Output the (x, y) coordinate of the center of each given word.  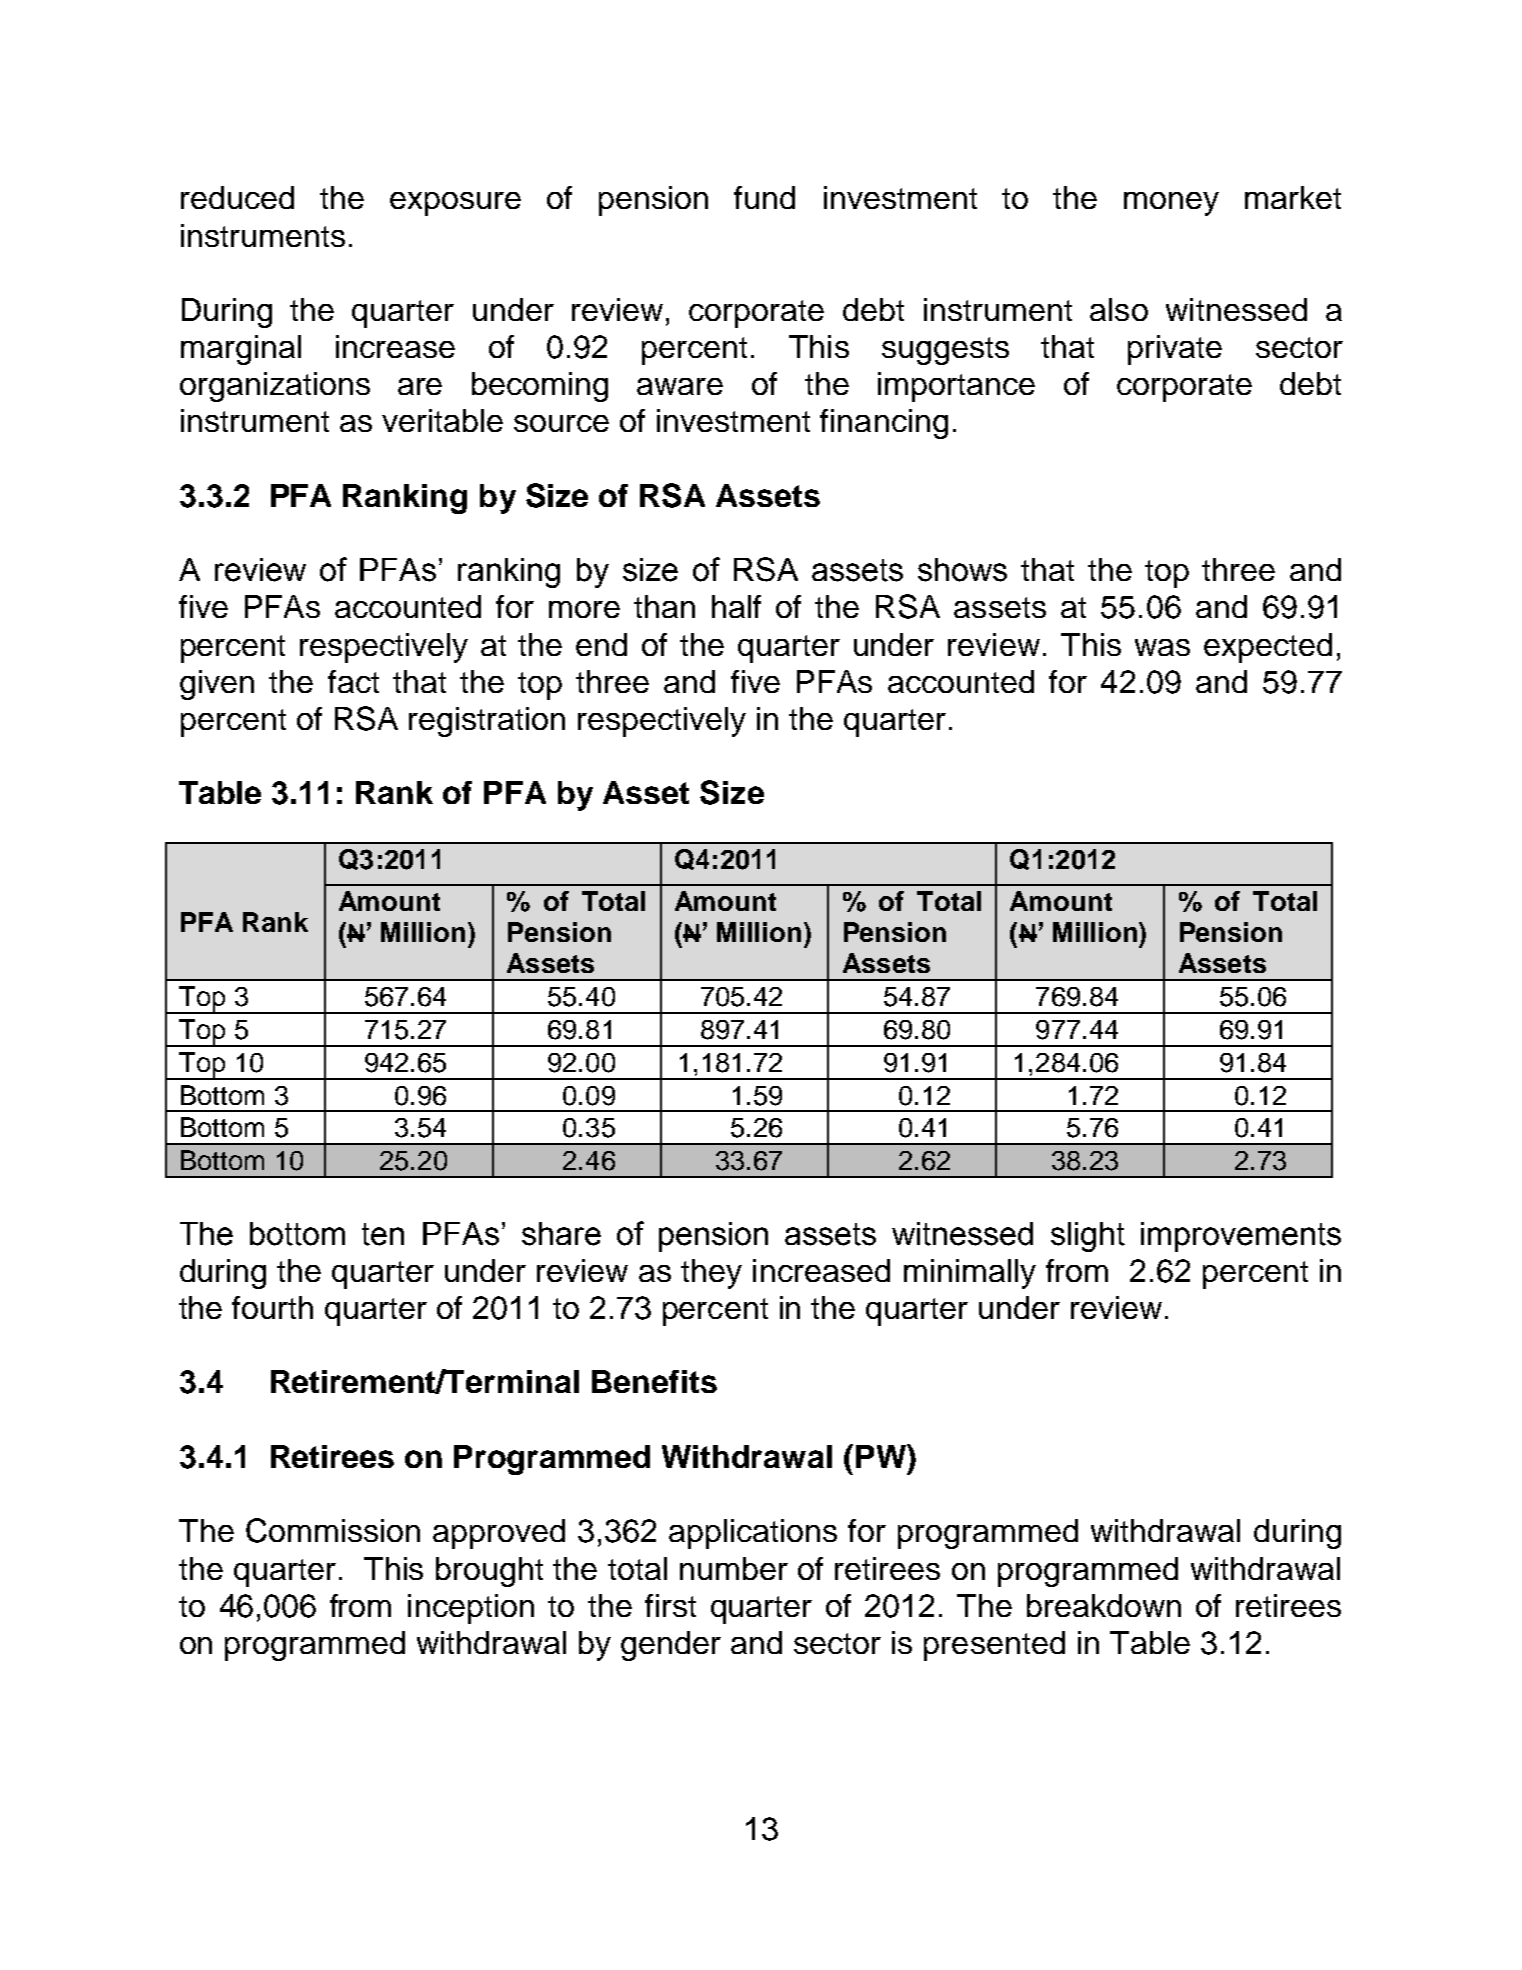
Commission (333, 1530)
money (1171, 204)
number (734, 1568)
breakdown (1104, 1605)
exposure (455, 204)
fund (764, 197)
